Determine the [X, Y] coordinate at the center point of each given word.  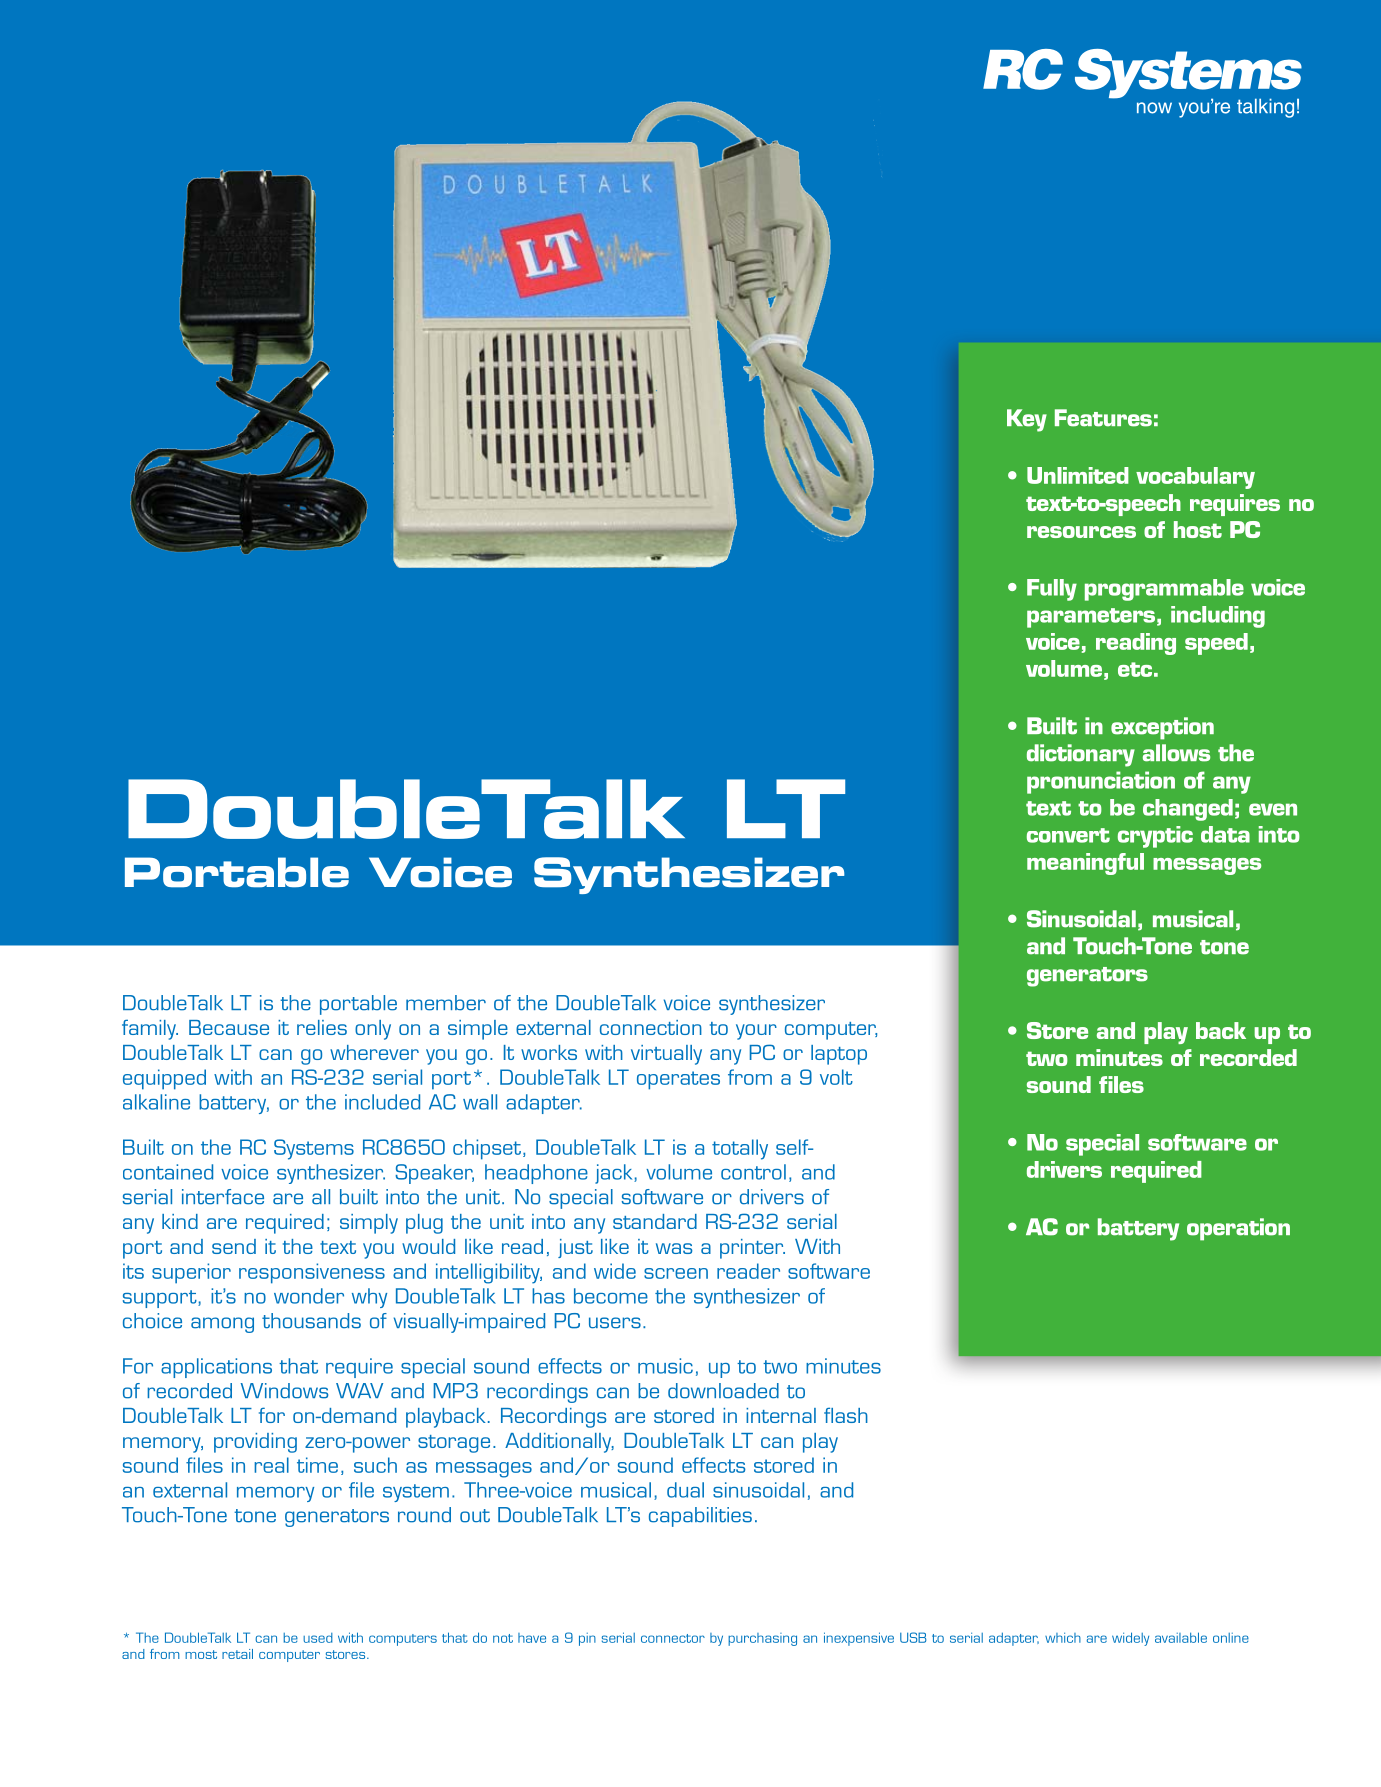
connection [651, 1027]
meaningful [1085, 864]
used [318, 1638]
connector [673, 1638]
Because [229, 1027]
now [1154, 108]
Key [1027, 420]
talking [1265, 108]
